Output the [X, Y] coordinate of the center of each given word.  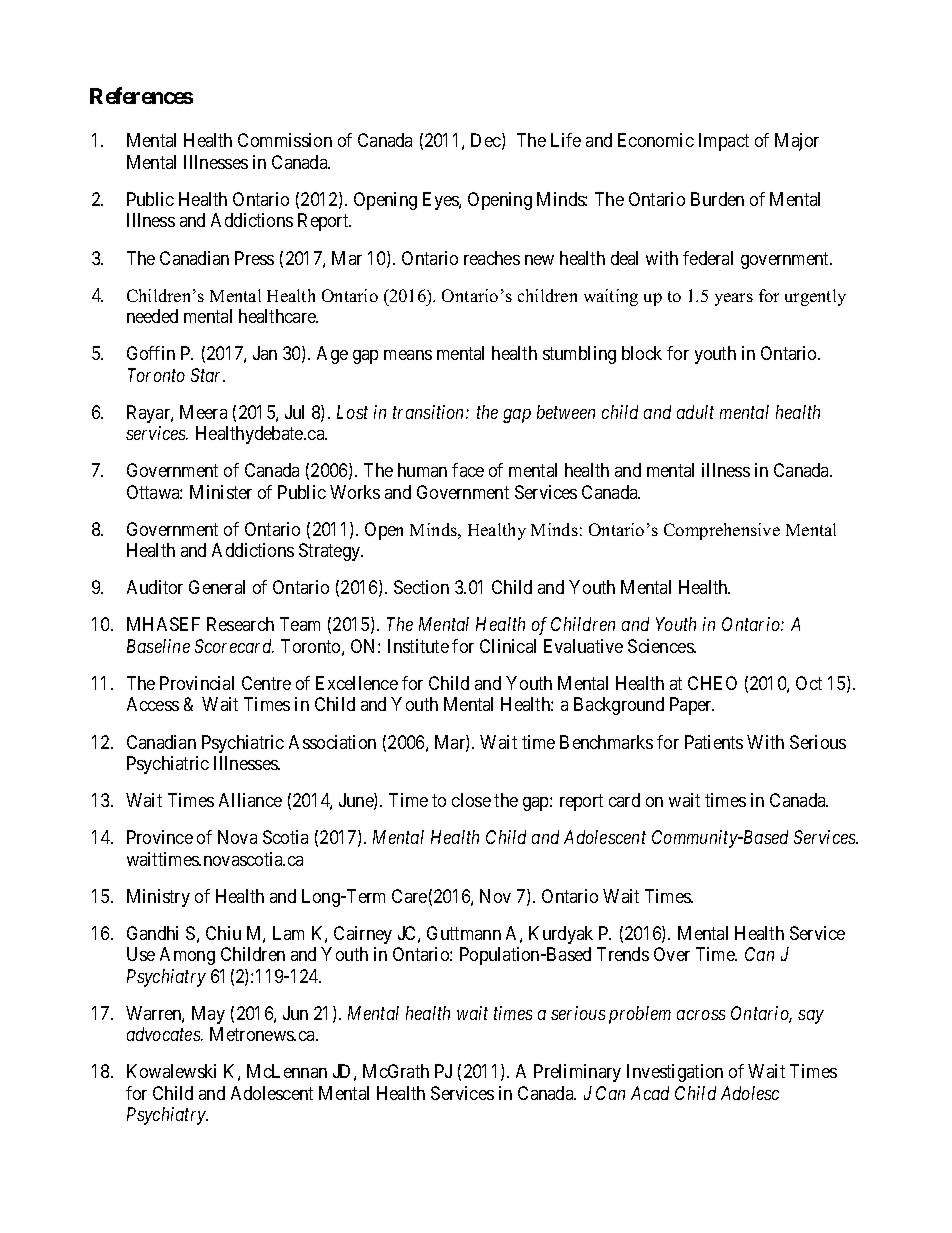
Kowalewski [171, 1071]
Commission [285, 140]
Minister [221, 492]
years [734, 299]
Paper [692, 706]
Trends [623, 954]
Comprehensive [722, 531]
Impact [724, 142]
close [471, 800]
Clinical [508, 646]
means [408, 355]
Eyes [441, 201]
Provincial [197, 683]
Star [208, 375]
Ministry [158, 898]
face [468, 470]
